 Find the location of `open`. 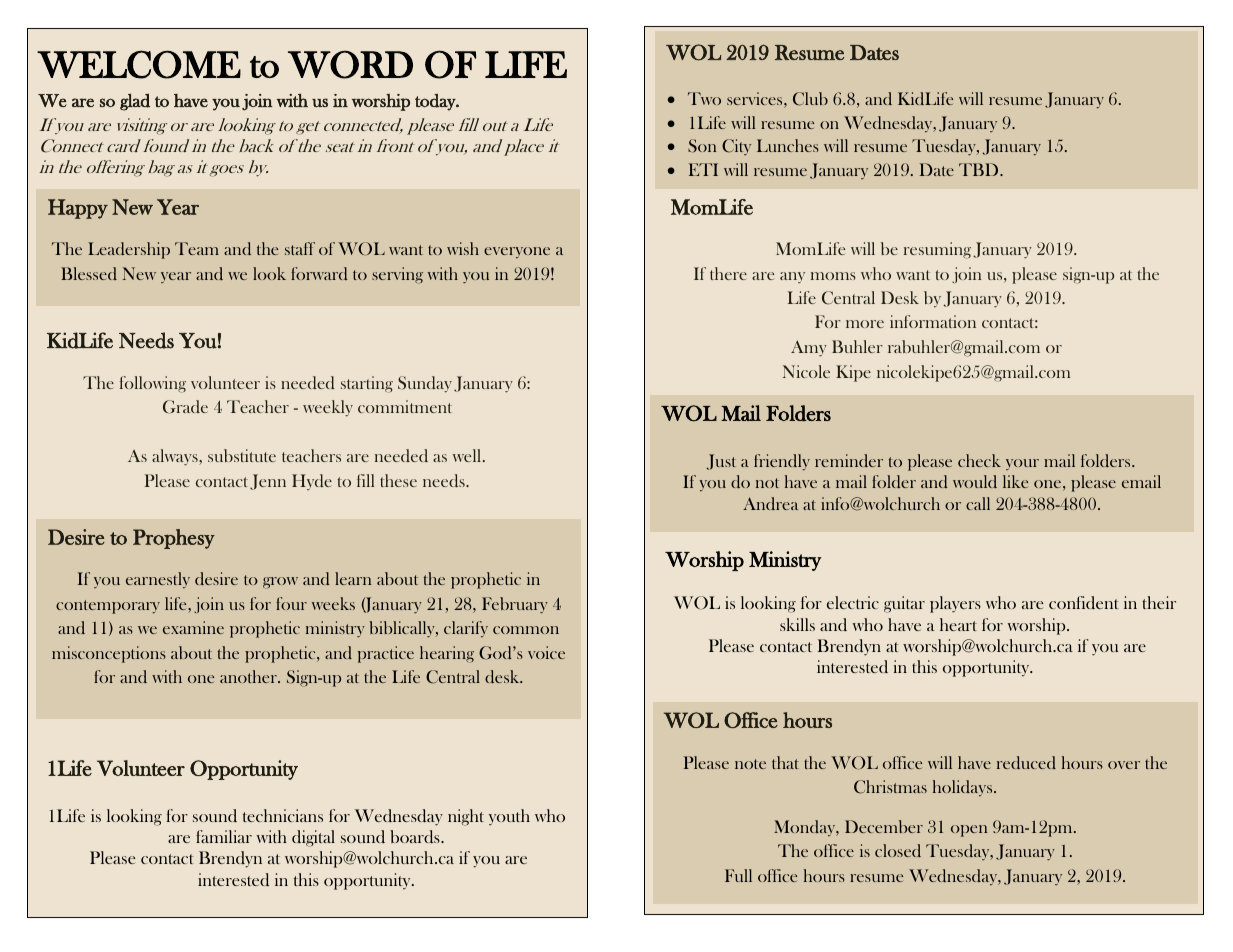

open is located at coordinates (969, 831).
